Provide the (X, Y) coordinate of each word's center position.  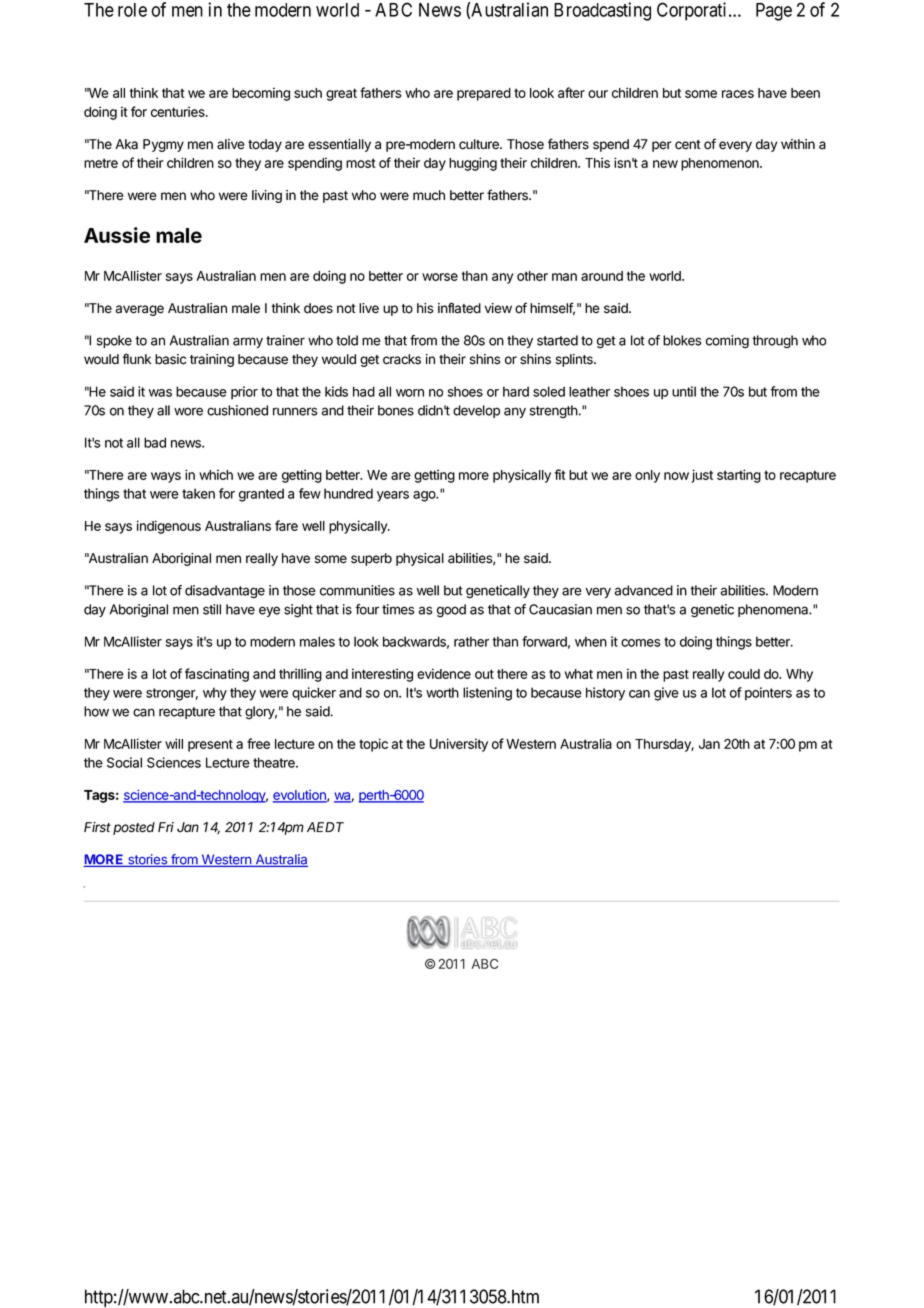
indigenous (169, 527)
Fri (166, 827)
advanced (644, 590)
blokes (682, 340)
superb (371, 559)
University (459, 745)
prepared (484, 94)
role (132, 10)
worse (440, 277)
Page (774, 12)
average (140, 310)
